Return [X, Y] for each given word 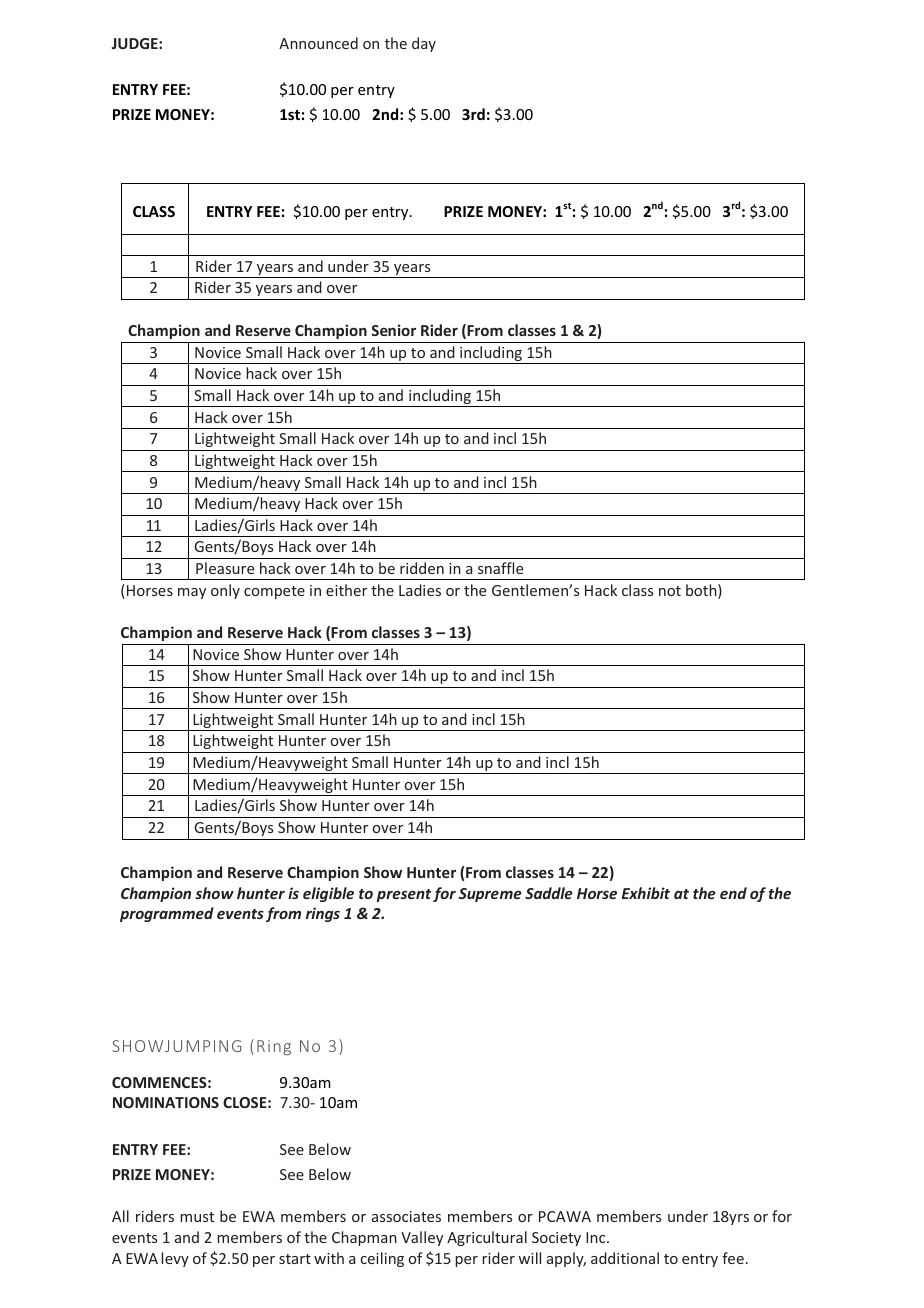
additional [625, 1258]
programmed [167, 914]
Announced [318, 43]
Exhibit [646, 893]
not [670, 591]
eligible [328, 894]
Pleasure [225, 568]
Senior [393, 330]
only [225, 591]
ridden [422, 568]
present [404, 895]
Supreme [490, 895]
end [733, 893]
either [346, 590]
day [424, 44]
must [197, 1217]
